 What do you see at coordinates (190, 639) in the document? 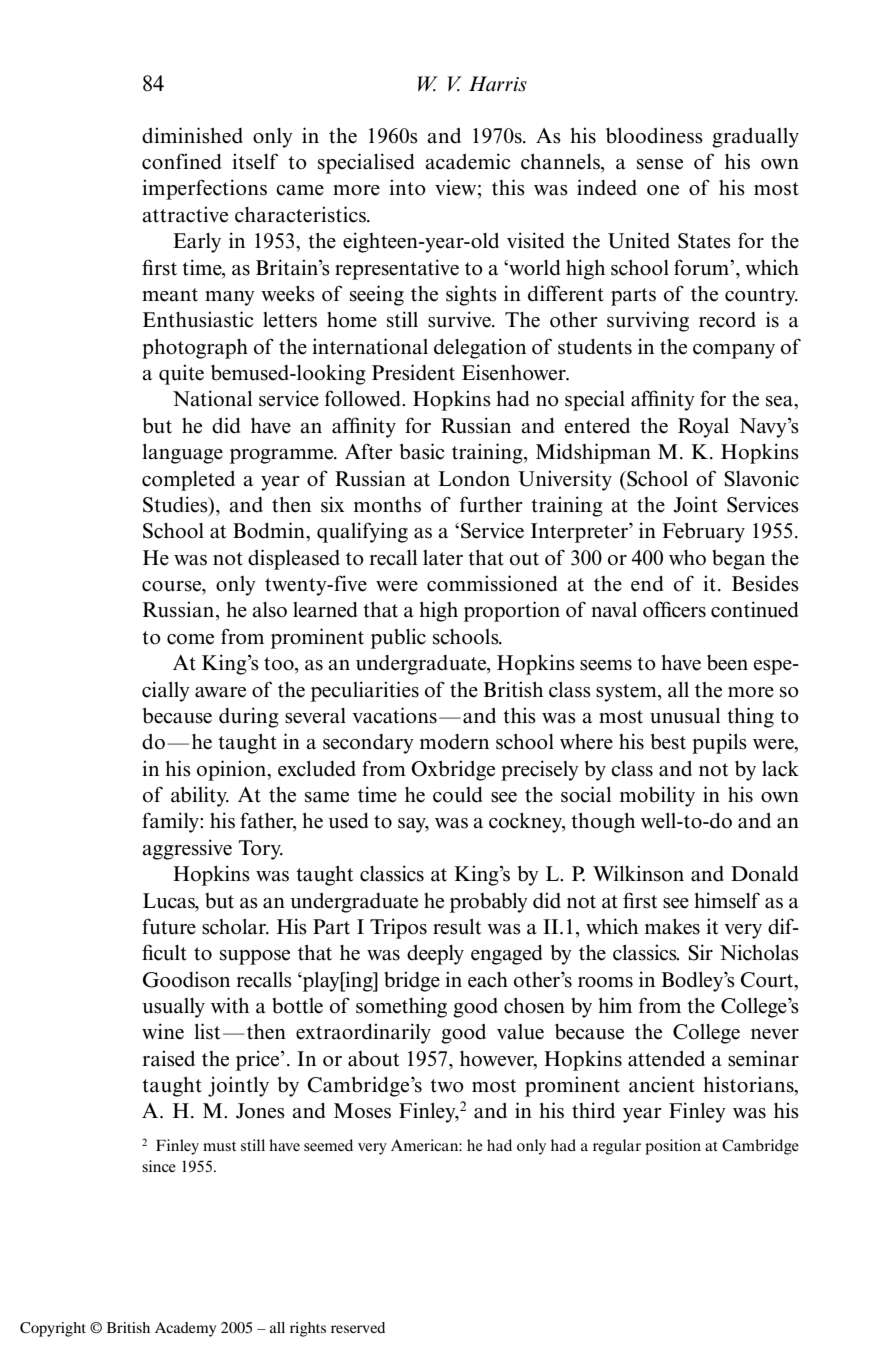
I see `come` at bounding box center [190, 639].
